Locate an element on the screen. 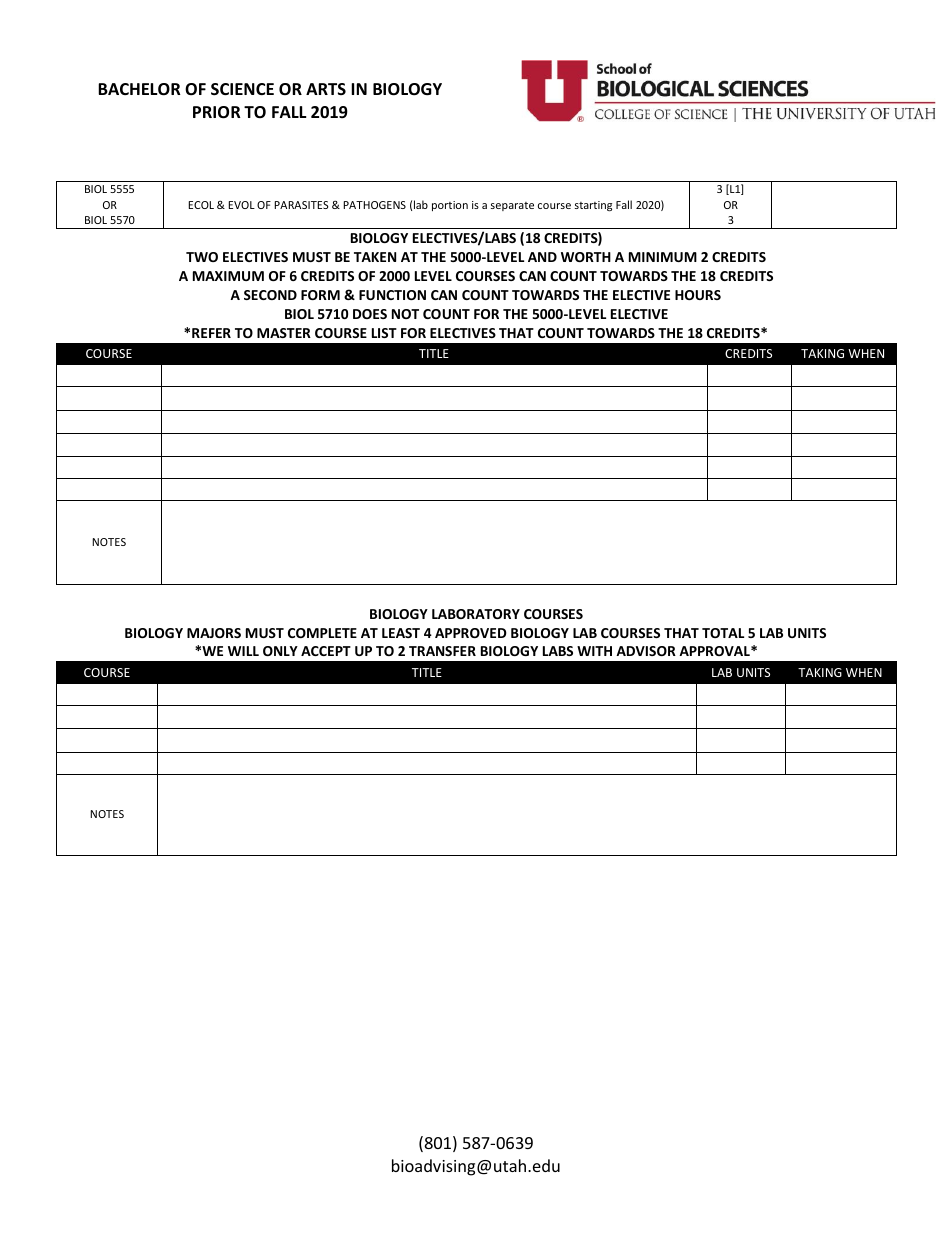  WORTH is located at coordinates (586, 257).
